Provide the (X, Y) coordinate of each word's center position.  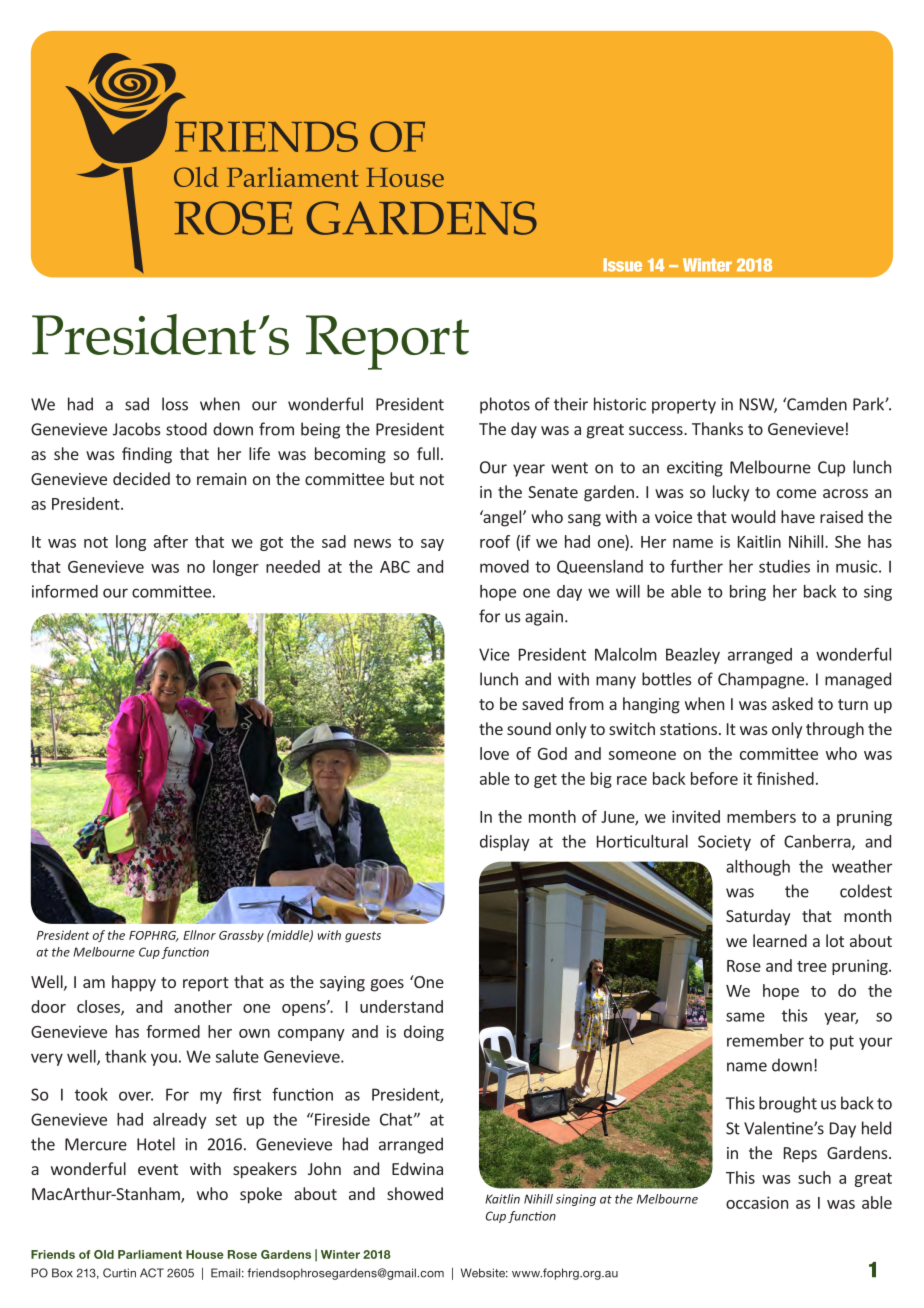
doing (424, 1033)
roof (495, 541)
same (745, 1017)
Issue (622, 265)
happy (134, 983)
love (494, 753)
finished (785, 778)
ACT (152, 1273)
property (684, 406)
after (171, 541)
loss (175, 404)
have (798, 516)
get (545, 781)
